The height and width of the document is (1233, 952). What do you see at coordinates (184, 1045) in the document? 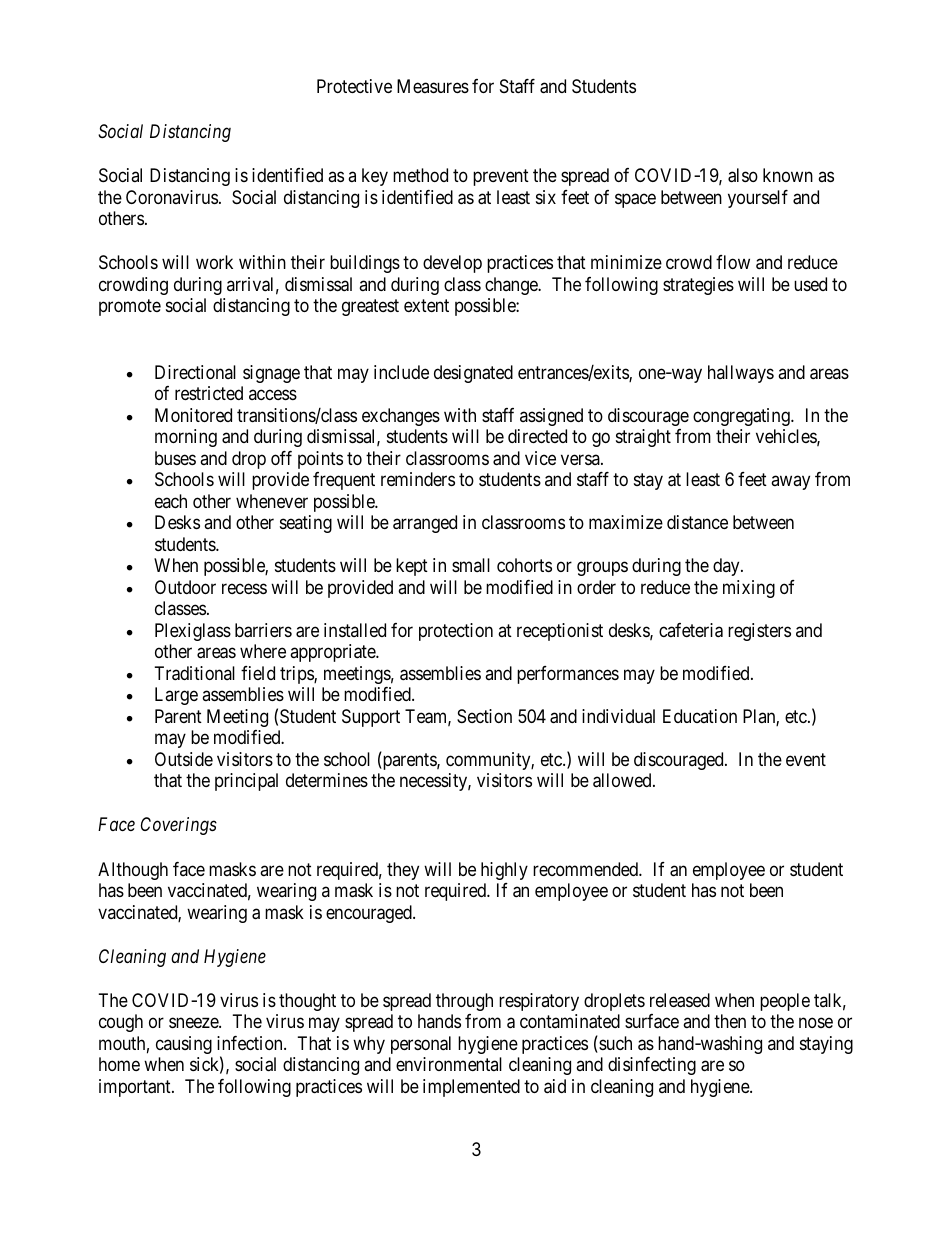
I see `causing` at bounding box center [184, 1045].
